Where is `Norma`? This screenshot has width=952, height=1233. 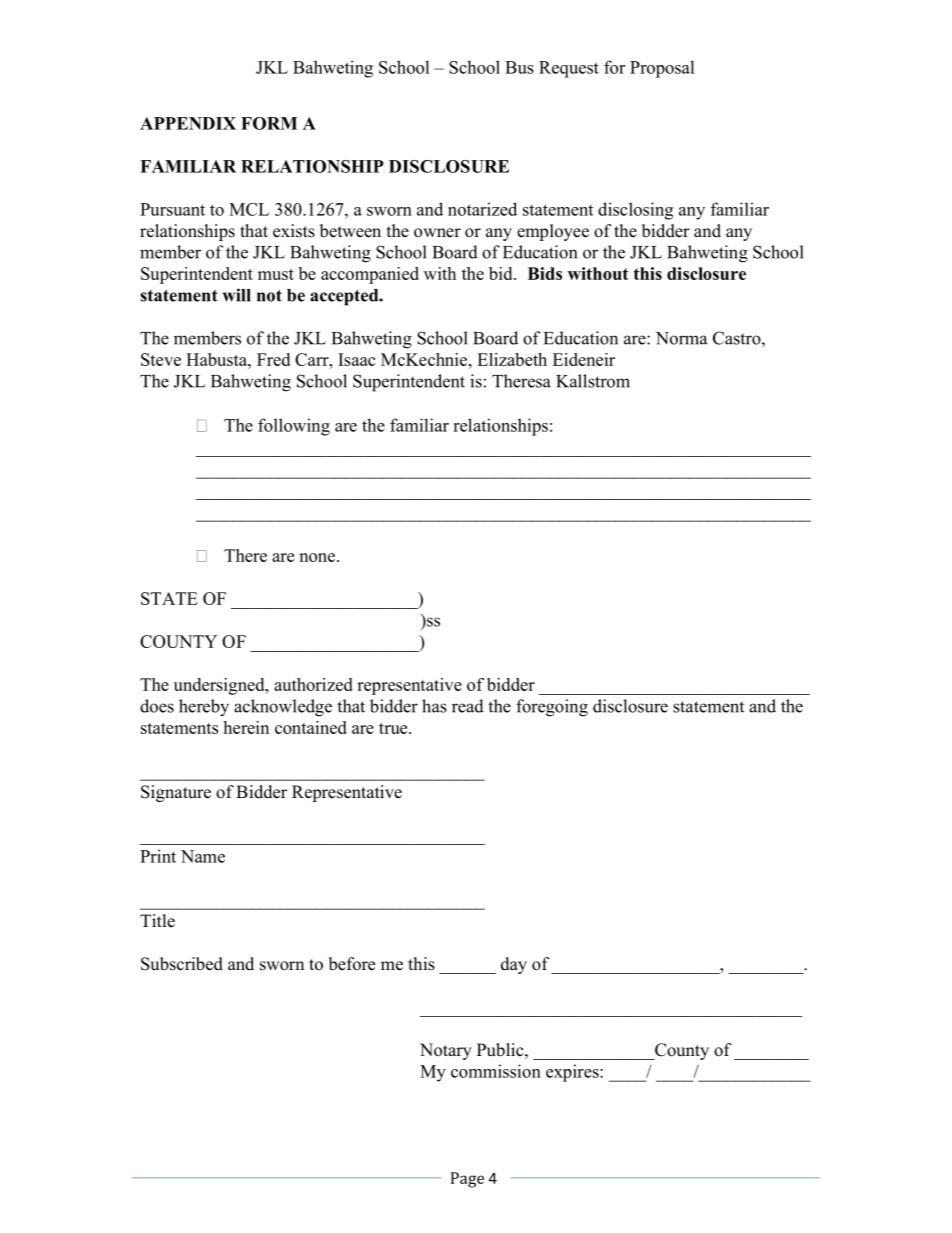
Norma is located at coordinates (681, 338).
